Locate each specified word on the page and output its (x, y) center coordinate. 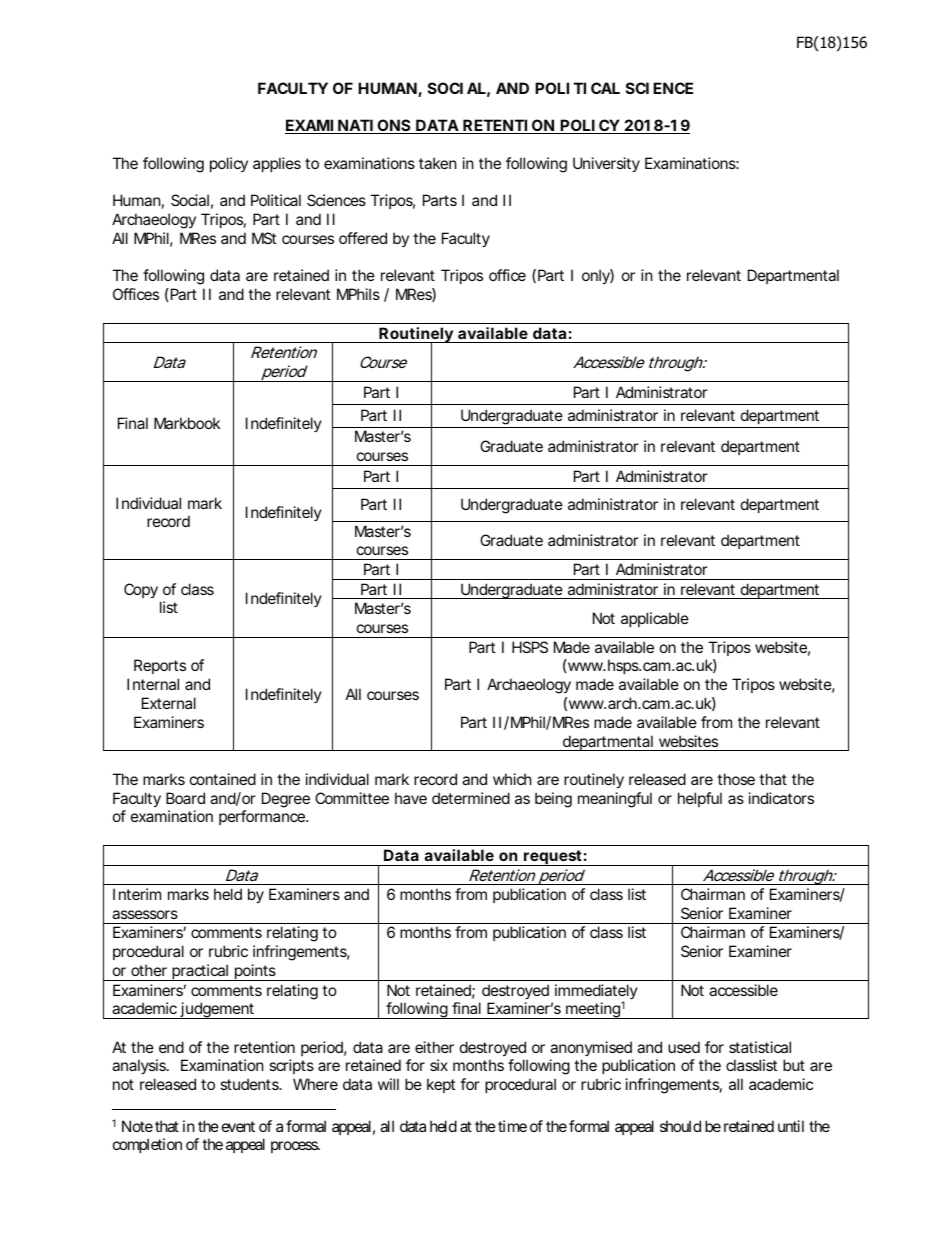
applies (277, 164)
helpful (700, 799)
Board (185, 798)
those (736, 779)
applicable (655, 619)
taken (438, 163)
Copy (141, 590)
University (606, 164)
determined (471, 798)
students (251, 1084)
